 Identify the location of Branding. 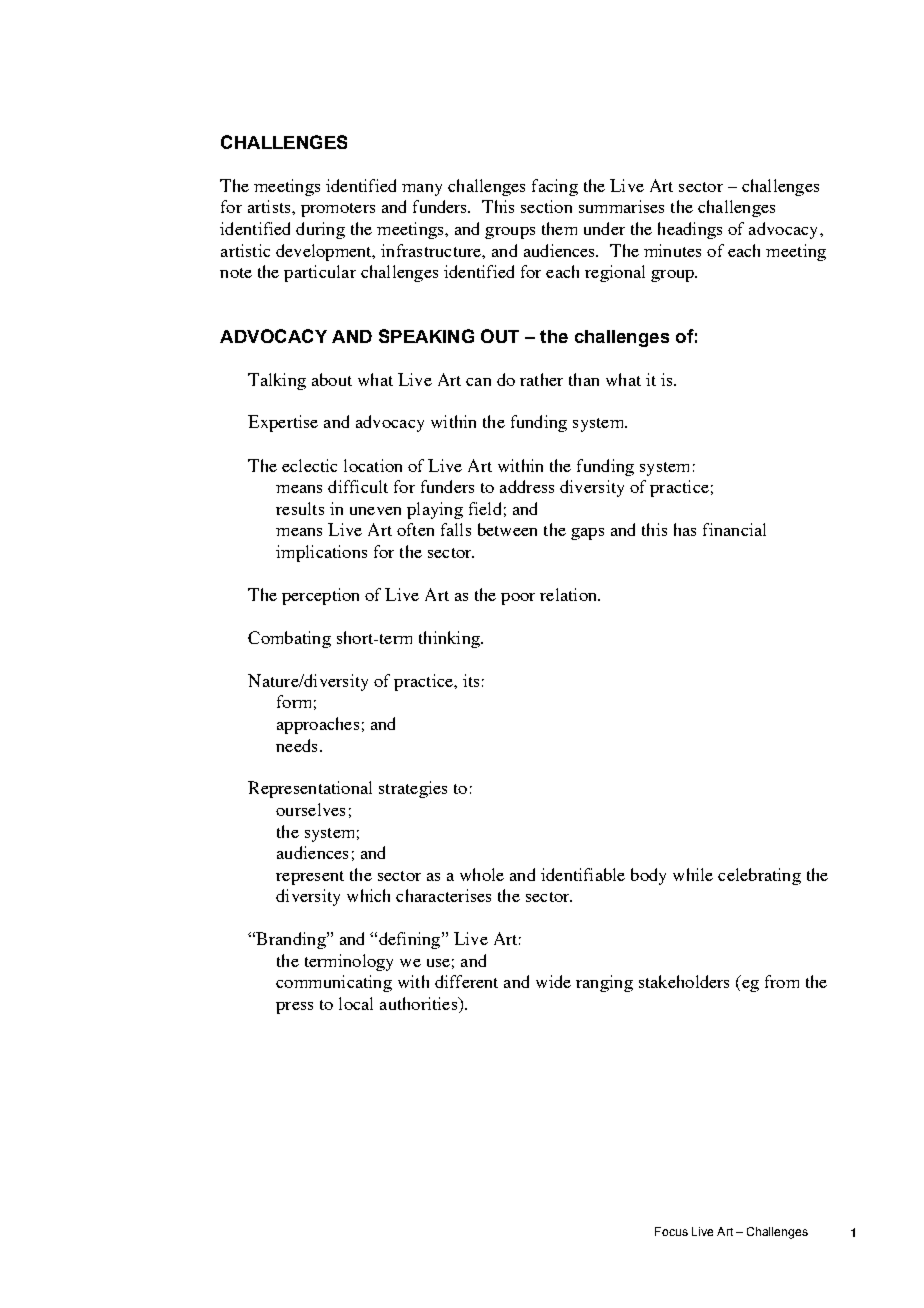
(291, 940).
